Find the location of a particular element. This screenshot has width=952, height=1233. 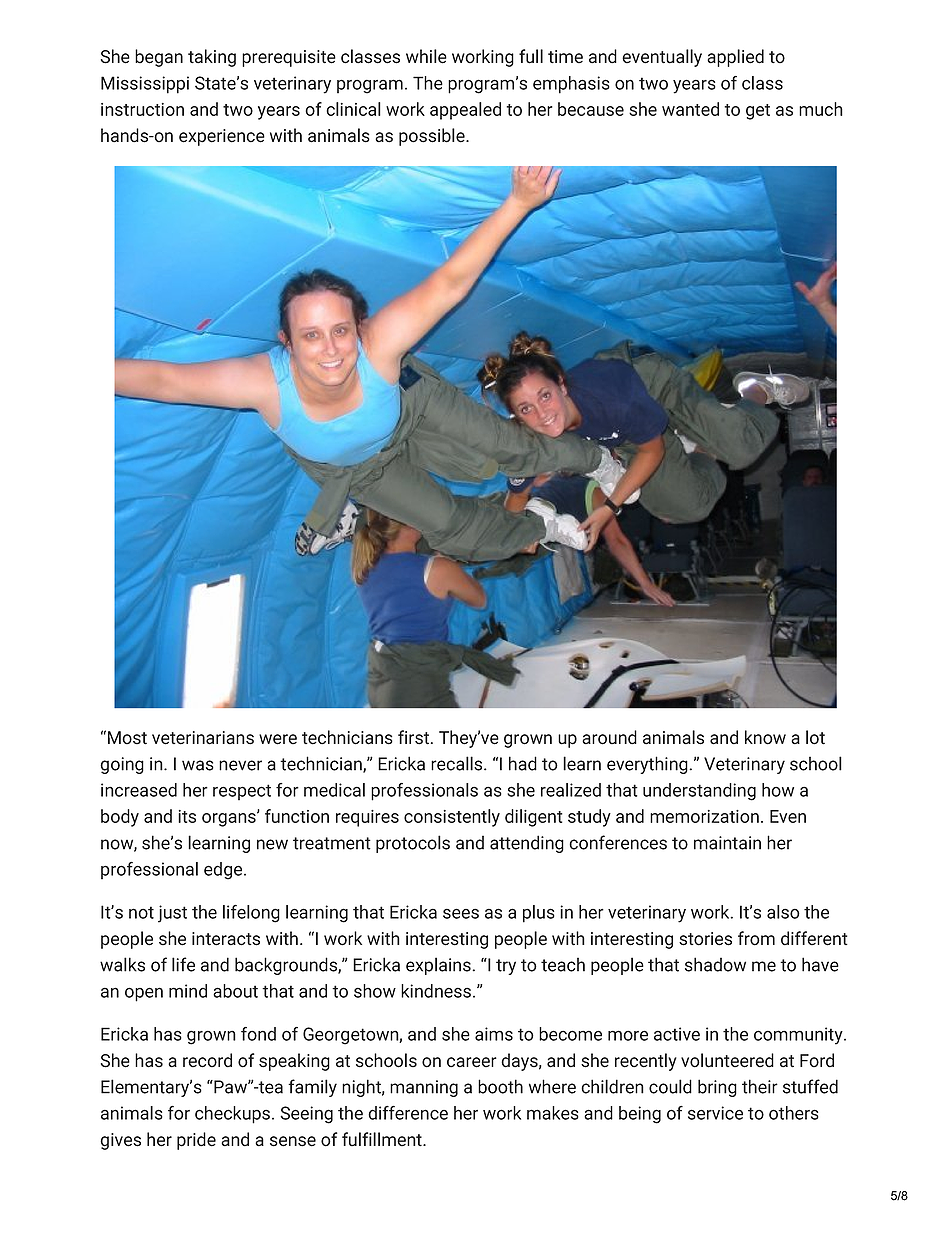

taking is located at coordinates (212, 58).
